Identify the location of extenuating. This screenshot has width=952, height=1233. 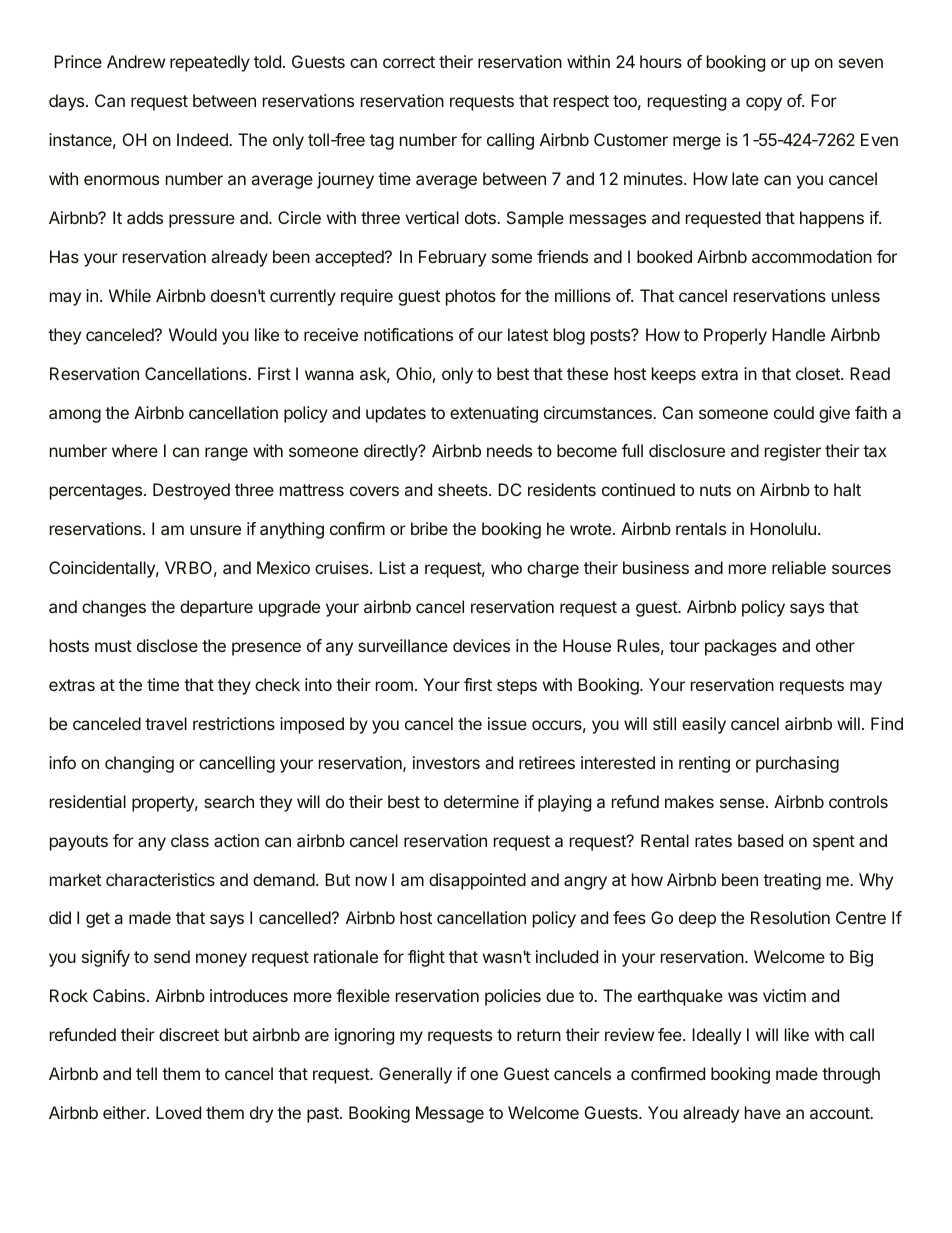
(494, 414).
